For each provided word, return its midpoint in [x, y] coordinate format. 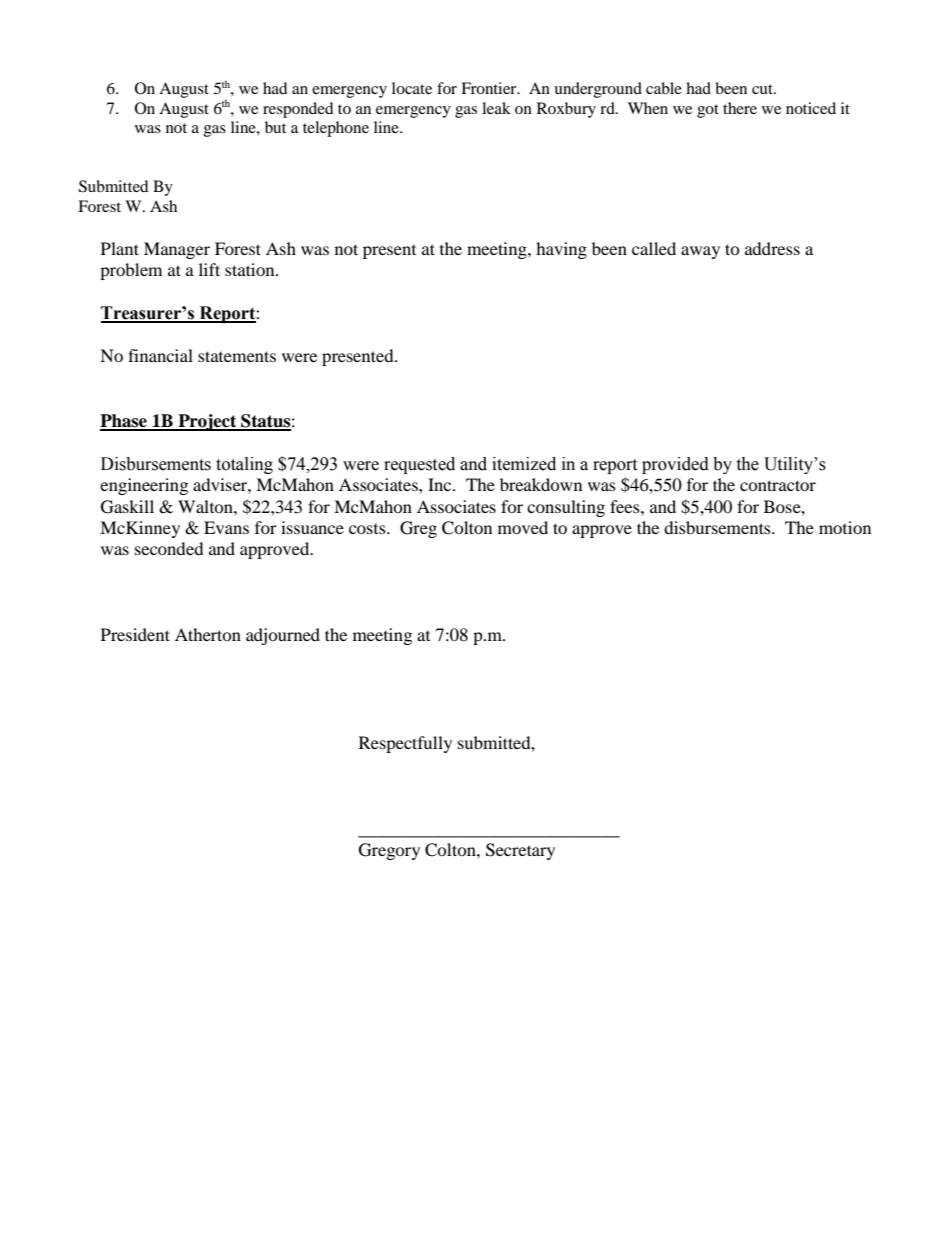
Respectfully [405, 744]
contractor [778, 485]
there [740, 108]
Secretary [520, 851]
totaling [244, 465]
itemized [524, 464]
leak [496, 108]
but [275, 127]
